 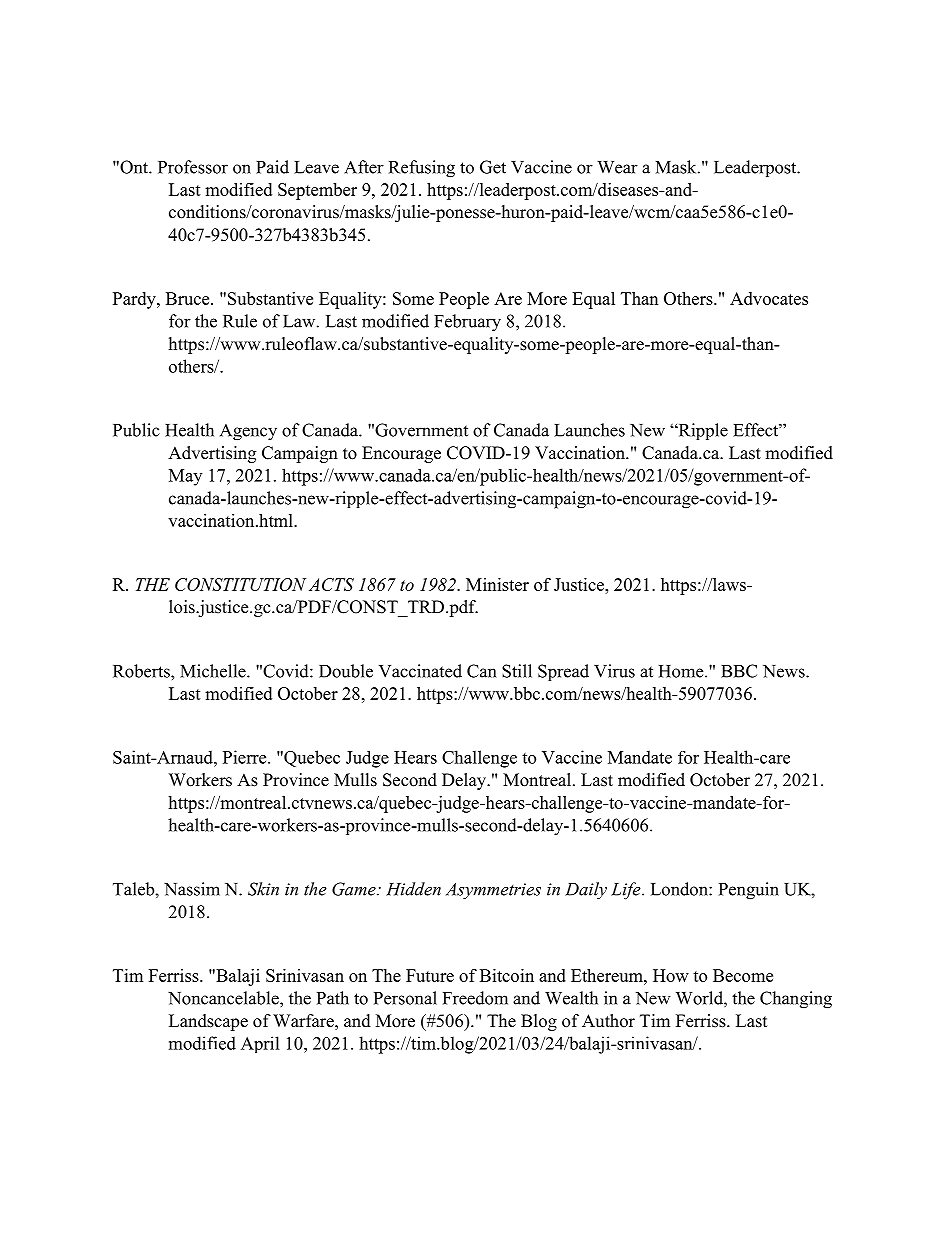 What do you see at coordinates (475, 998) in the page?
I see `Freedom` at bounding box center [475, 998].
